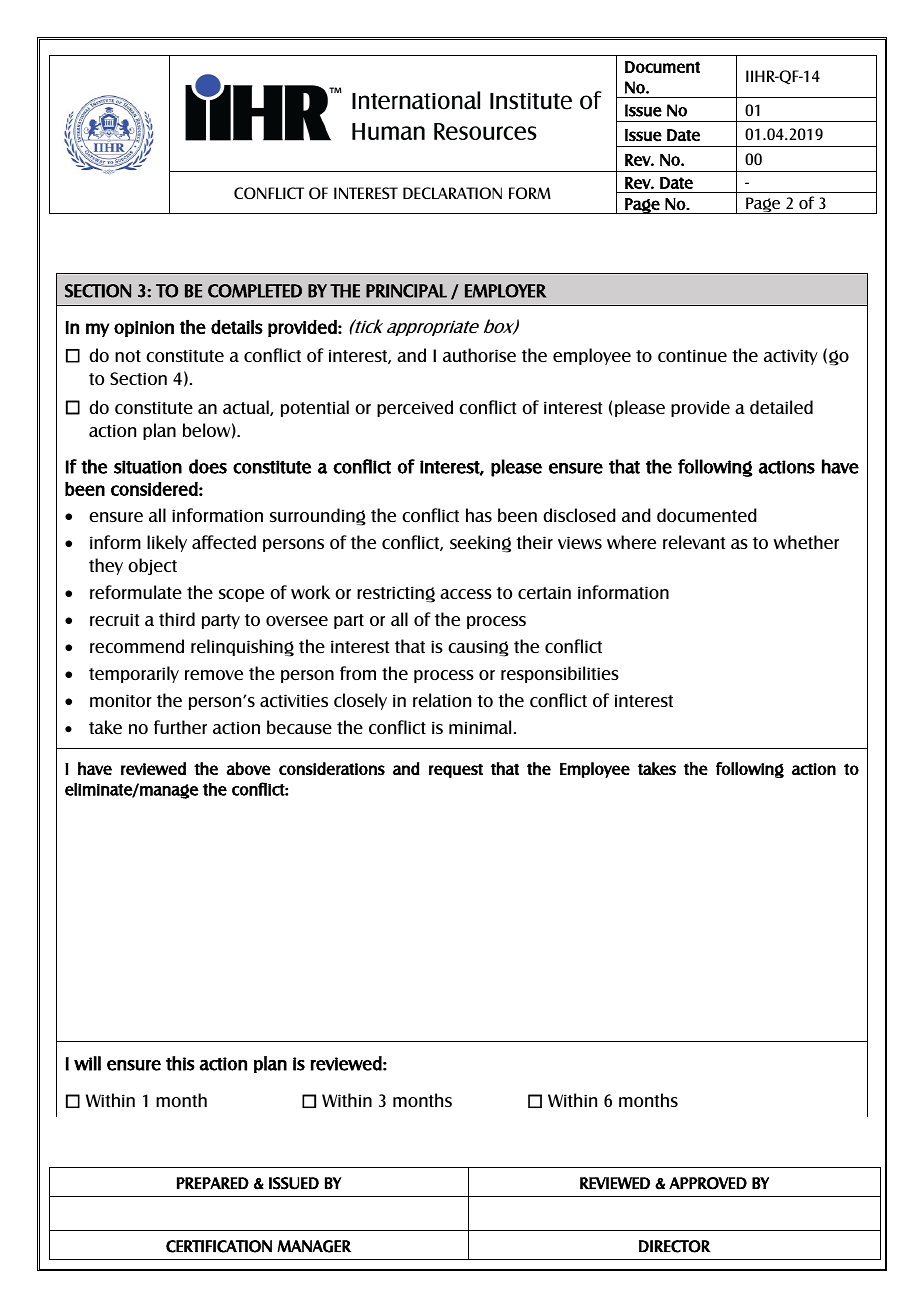  I want to click on request, so click(456, 771).
